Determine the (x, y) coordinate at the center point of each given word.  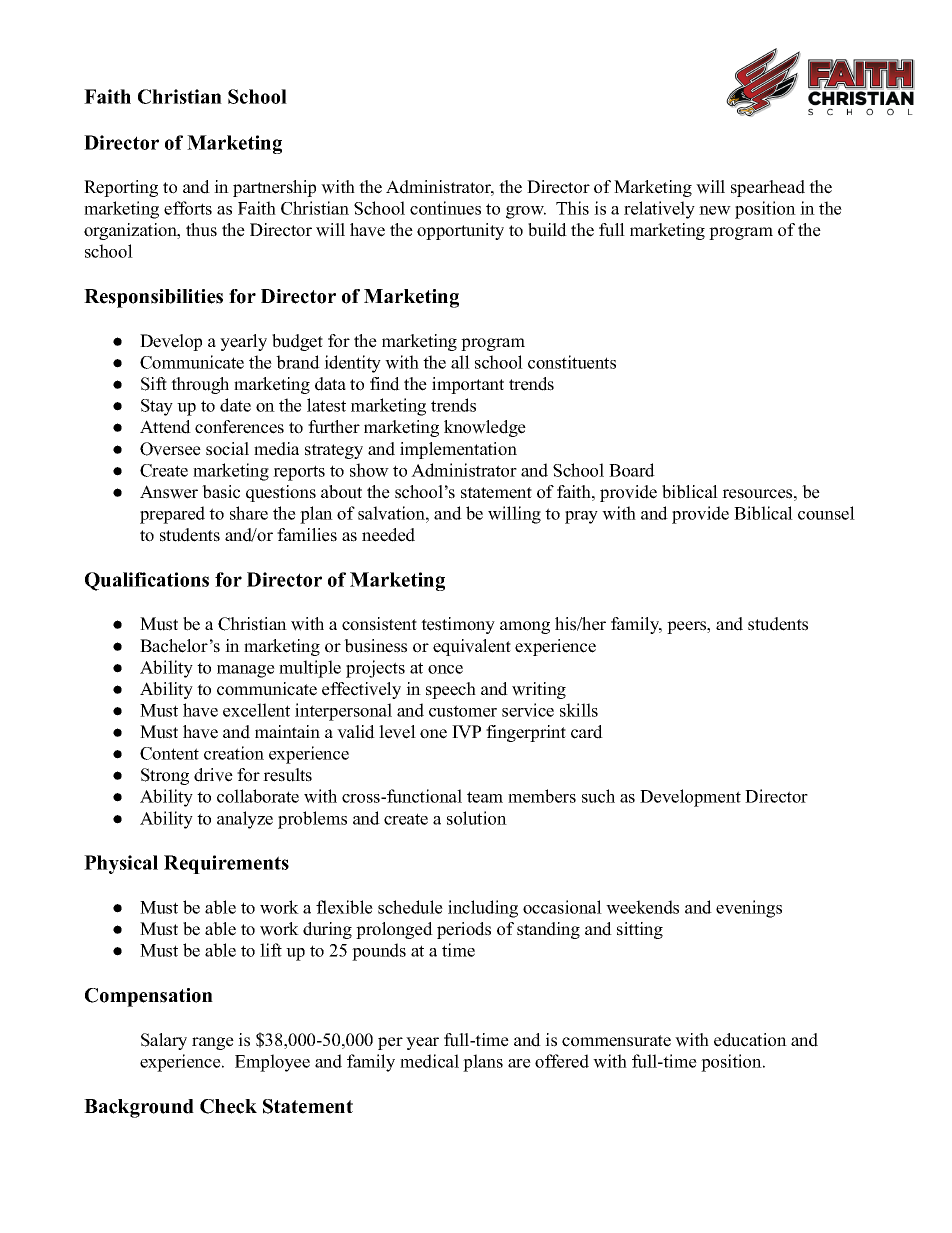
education (750, 1040)
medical (429, 1061)
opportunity (460, 231)
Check (228, 1106)
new (715, 210)
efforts (188, 208)
